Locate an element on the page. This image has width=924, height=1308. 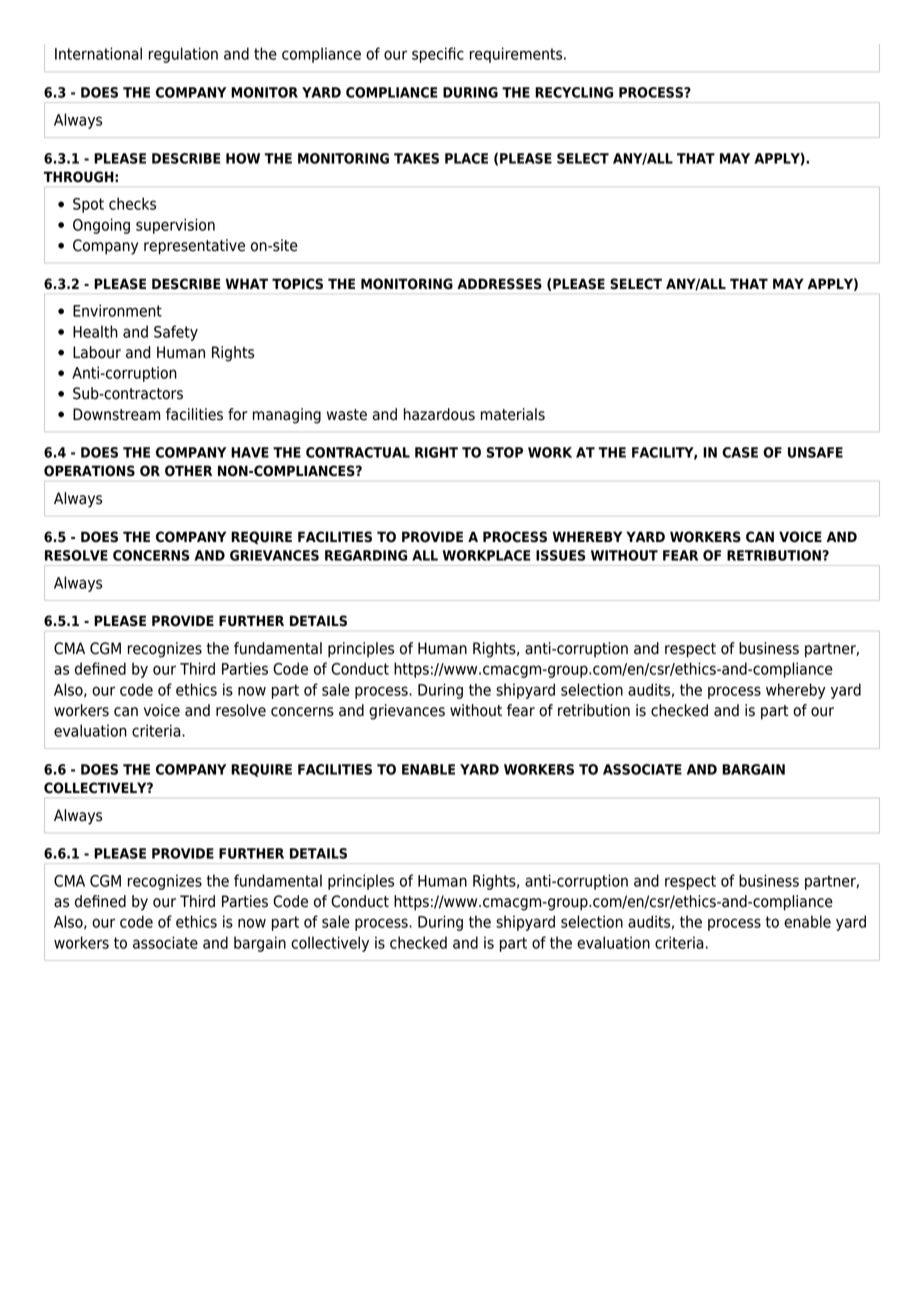
hazardous is located at coordinates (439, 414).
